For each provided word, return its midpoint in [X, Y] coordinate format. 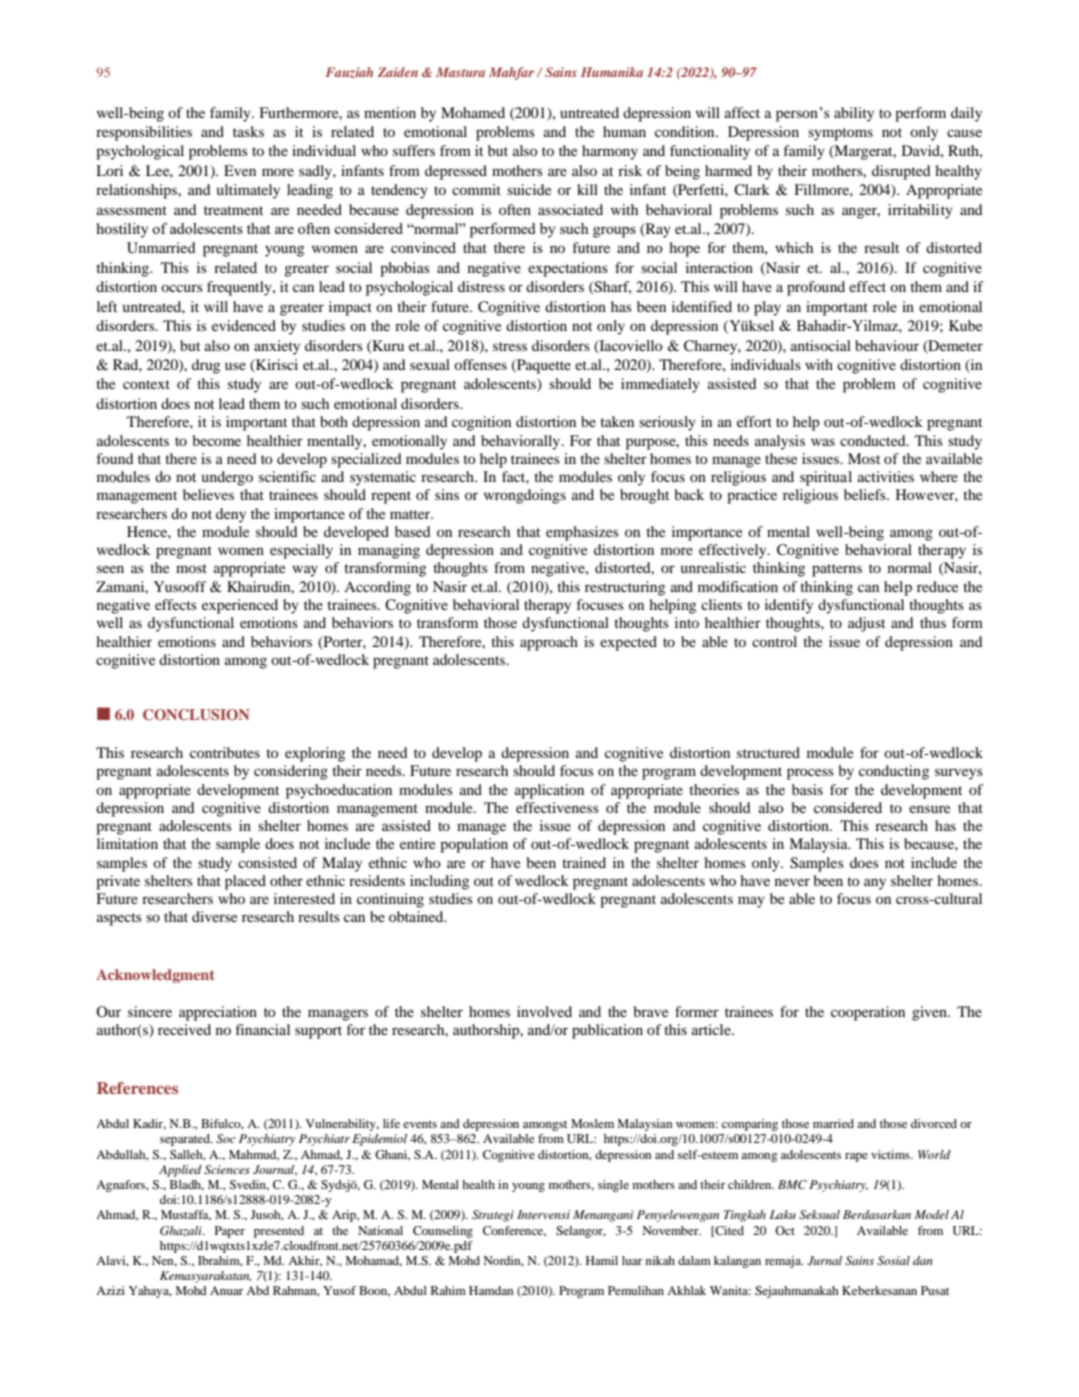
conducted [874, 440]
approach [549, 643]
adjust [866, 624]
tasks [248, 131]
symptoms [840, 134]
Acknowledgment [155, 976]
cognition [481, 423]
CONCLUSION [196, 715]
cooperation [868, 1013]
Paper [230, 1232]
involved [544, 1011]
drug [206, 366]
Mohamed [473, 112]
